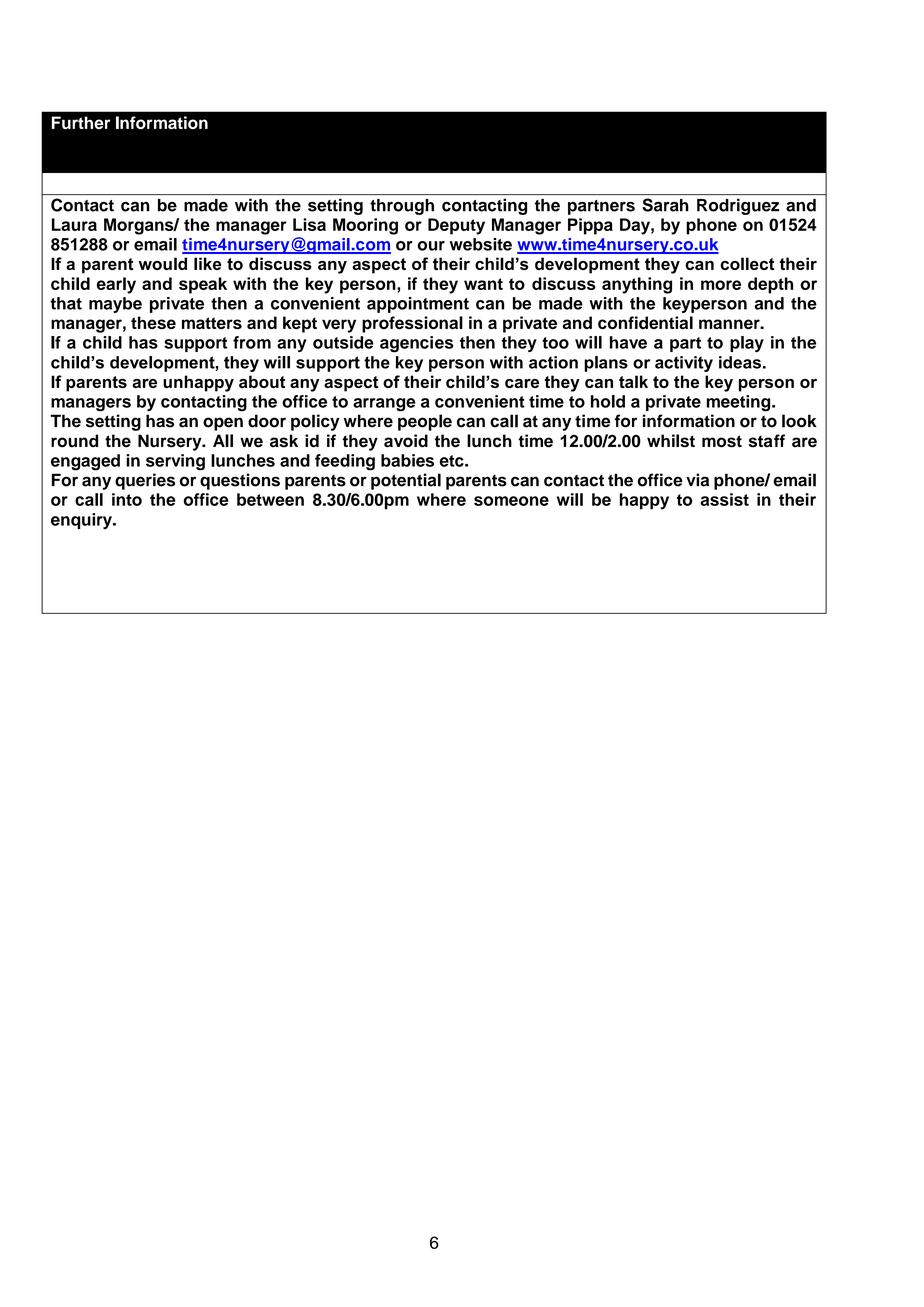 The height and width of the page is (1307, 924). Describe the element at coordinates (127, 499) in the page. I see `into` at that location.
